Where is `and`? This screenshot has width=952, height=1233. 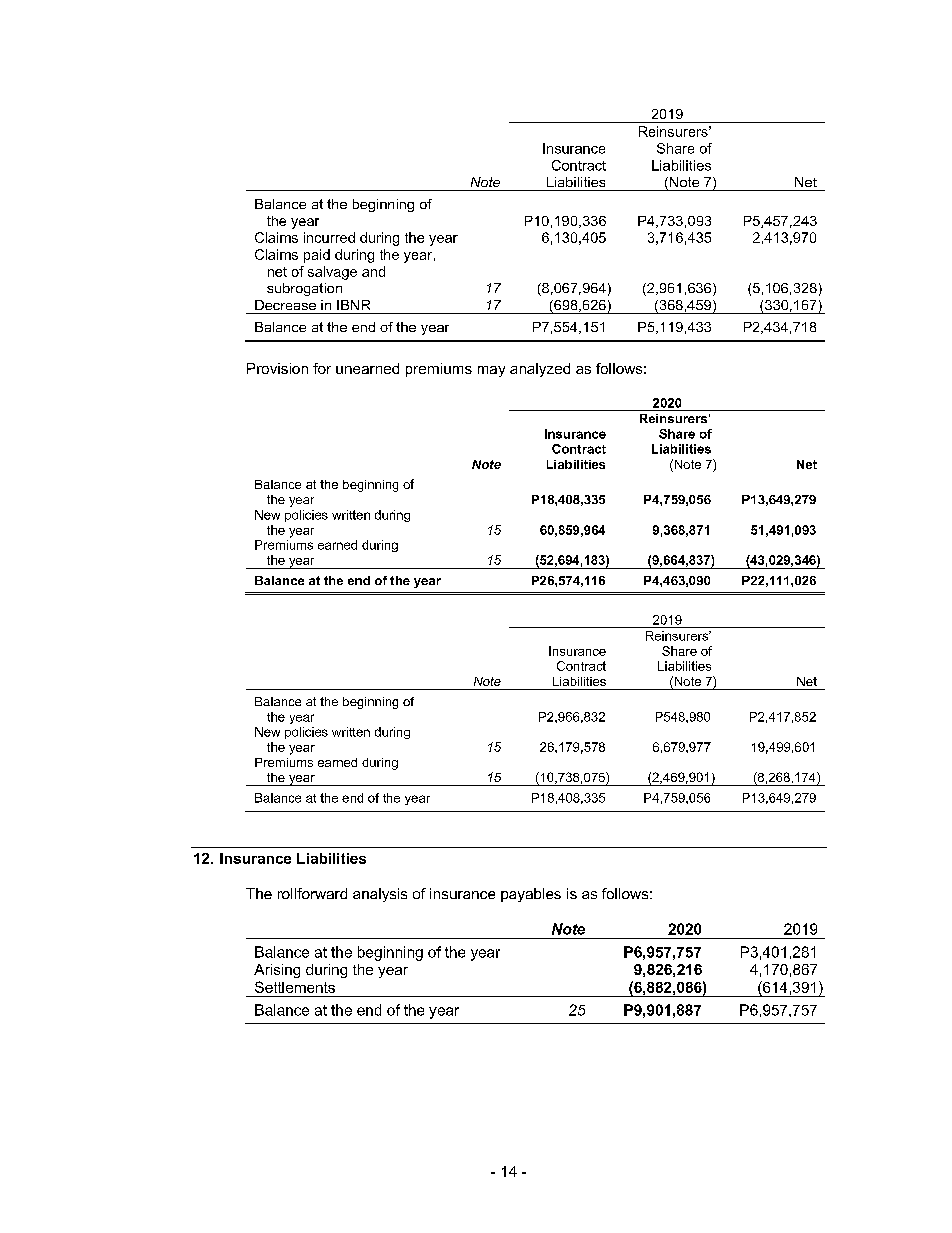 and is located at coordinates (373, 271).
